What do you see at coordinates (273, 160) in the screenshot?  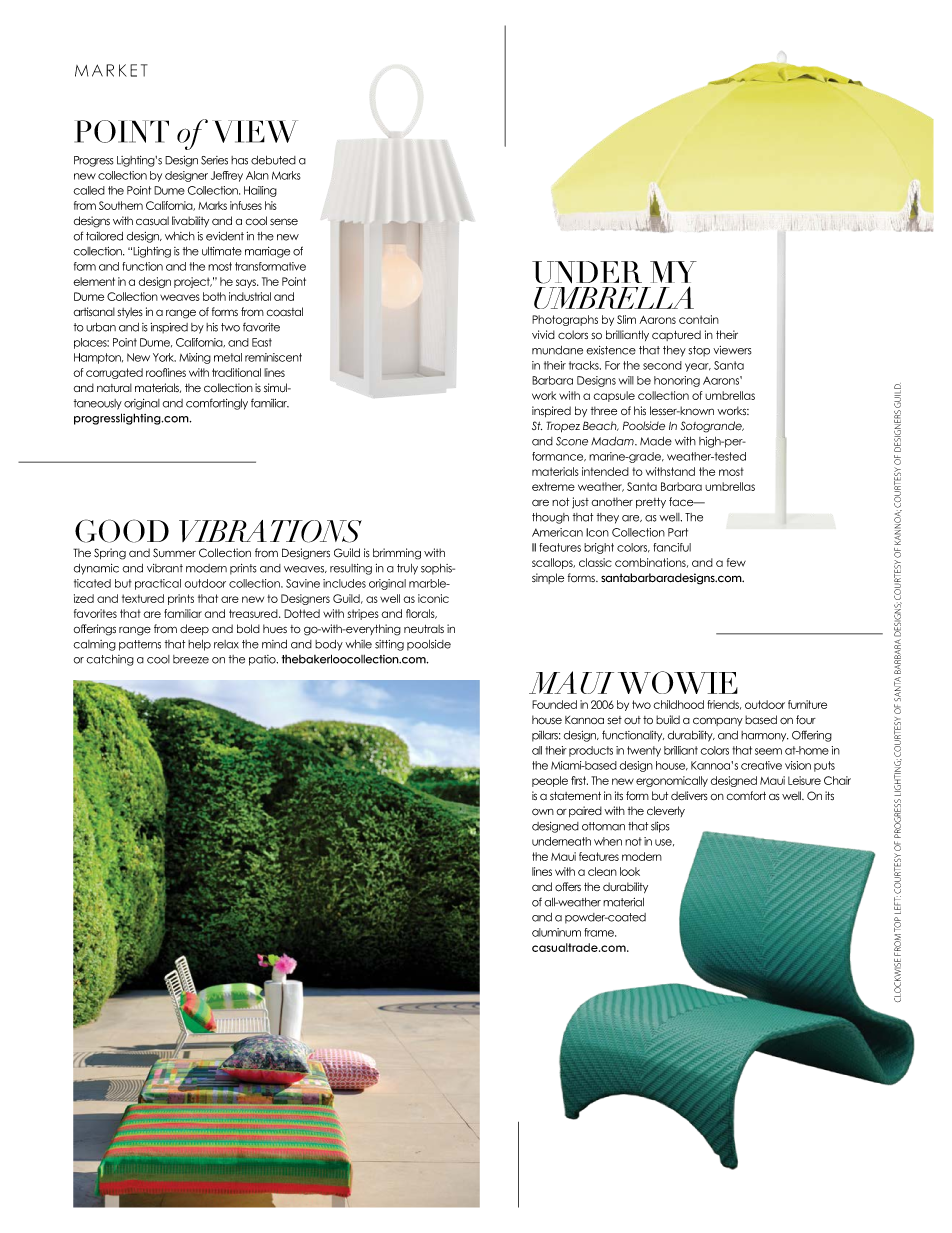 I see `debuted` at bounding box center [273, 160].
